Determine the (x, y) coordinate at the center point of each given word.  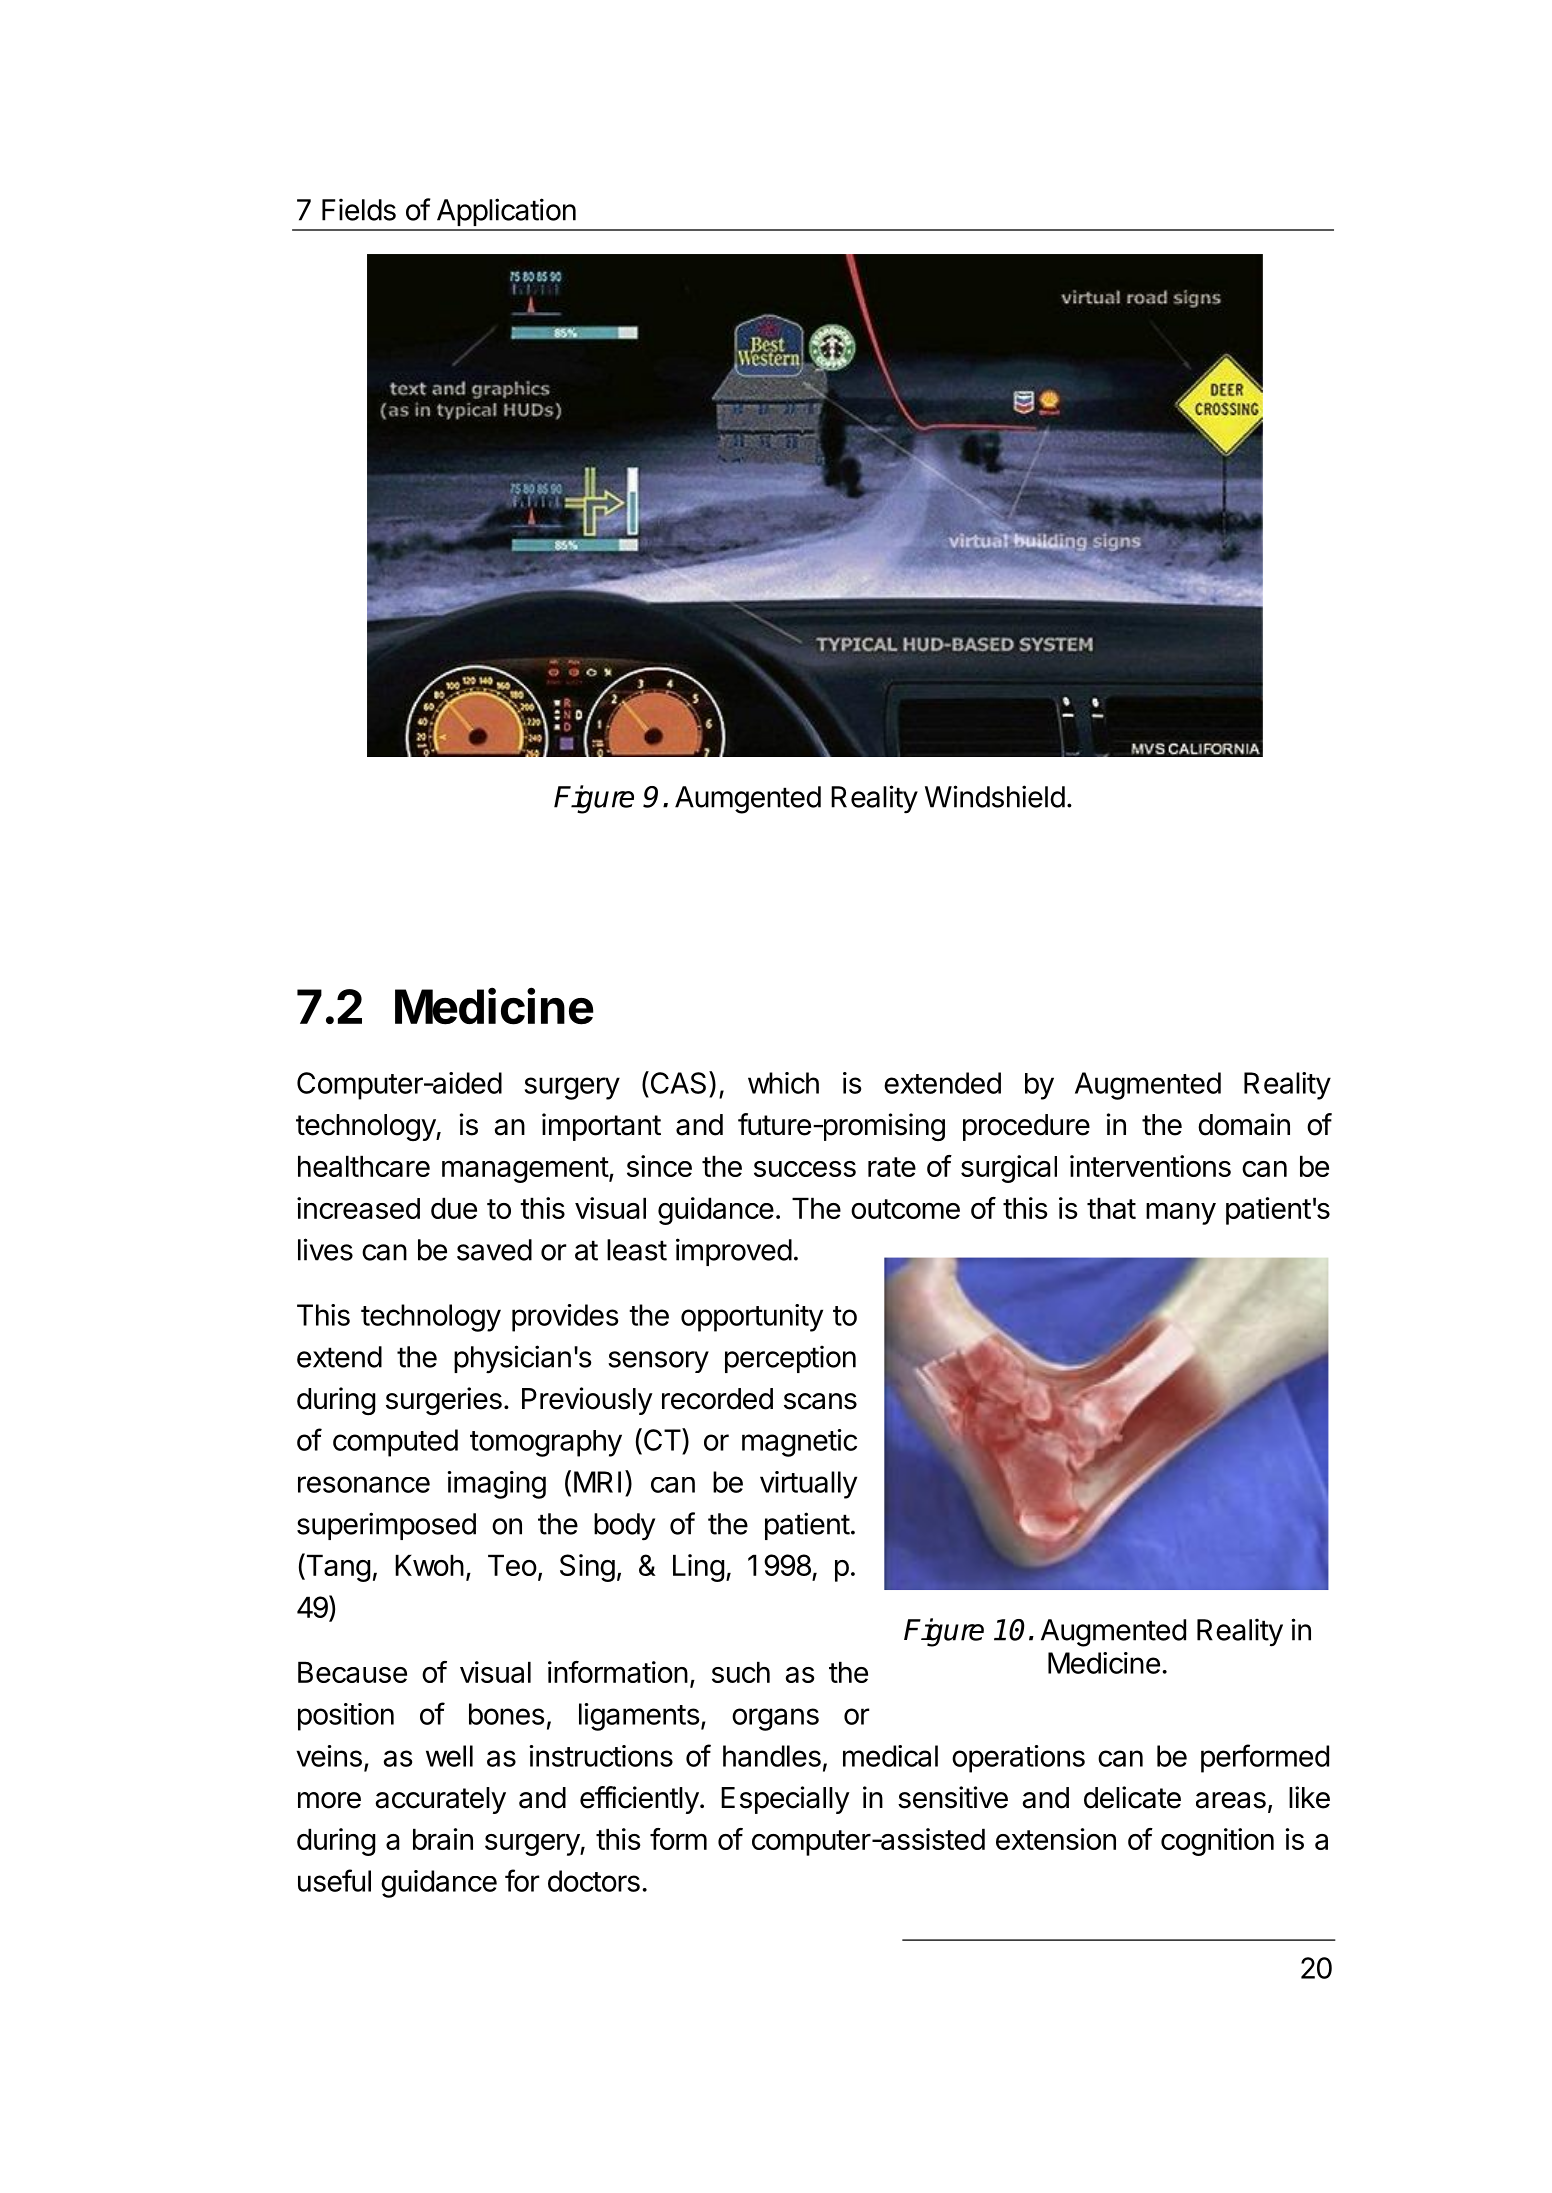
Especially (785, 1800)
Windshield (995, 796)
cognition (1217, 1842)
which (783, 1083)
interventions (1150, 1166)
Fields (359, 209)
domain (1244, 1124)
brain (443, 1839)
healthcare (364, 1166)
